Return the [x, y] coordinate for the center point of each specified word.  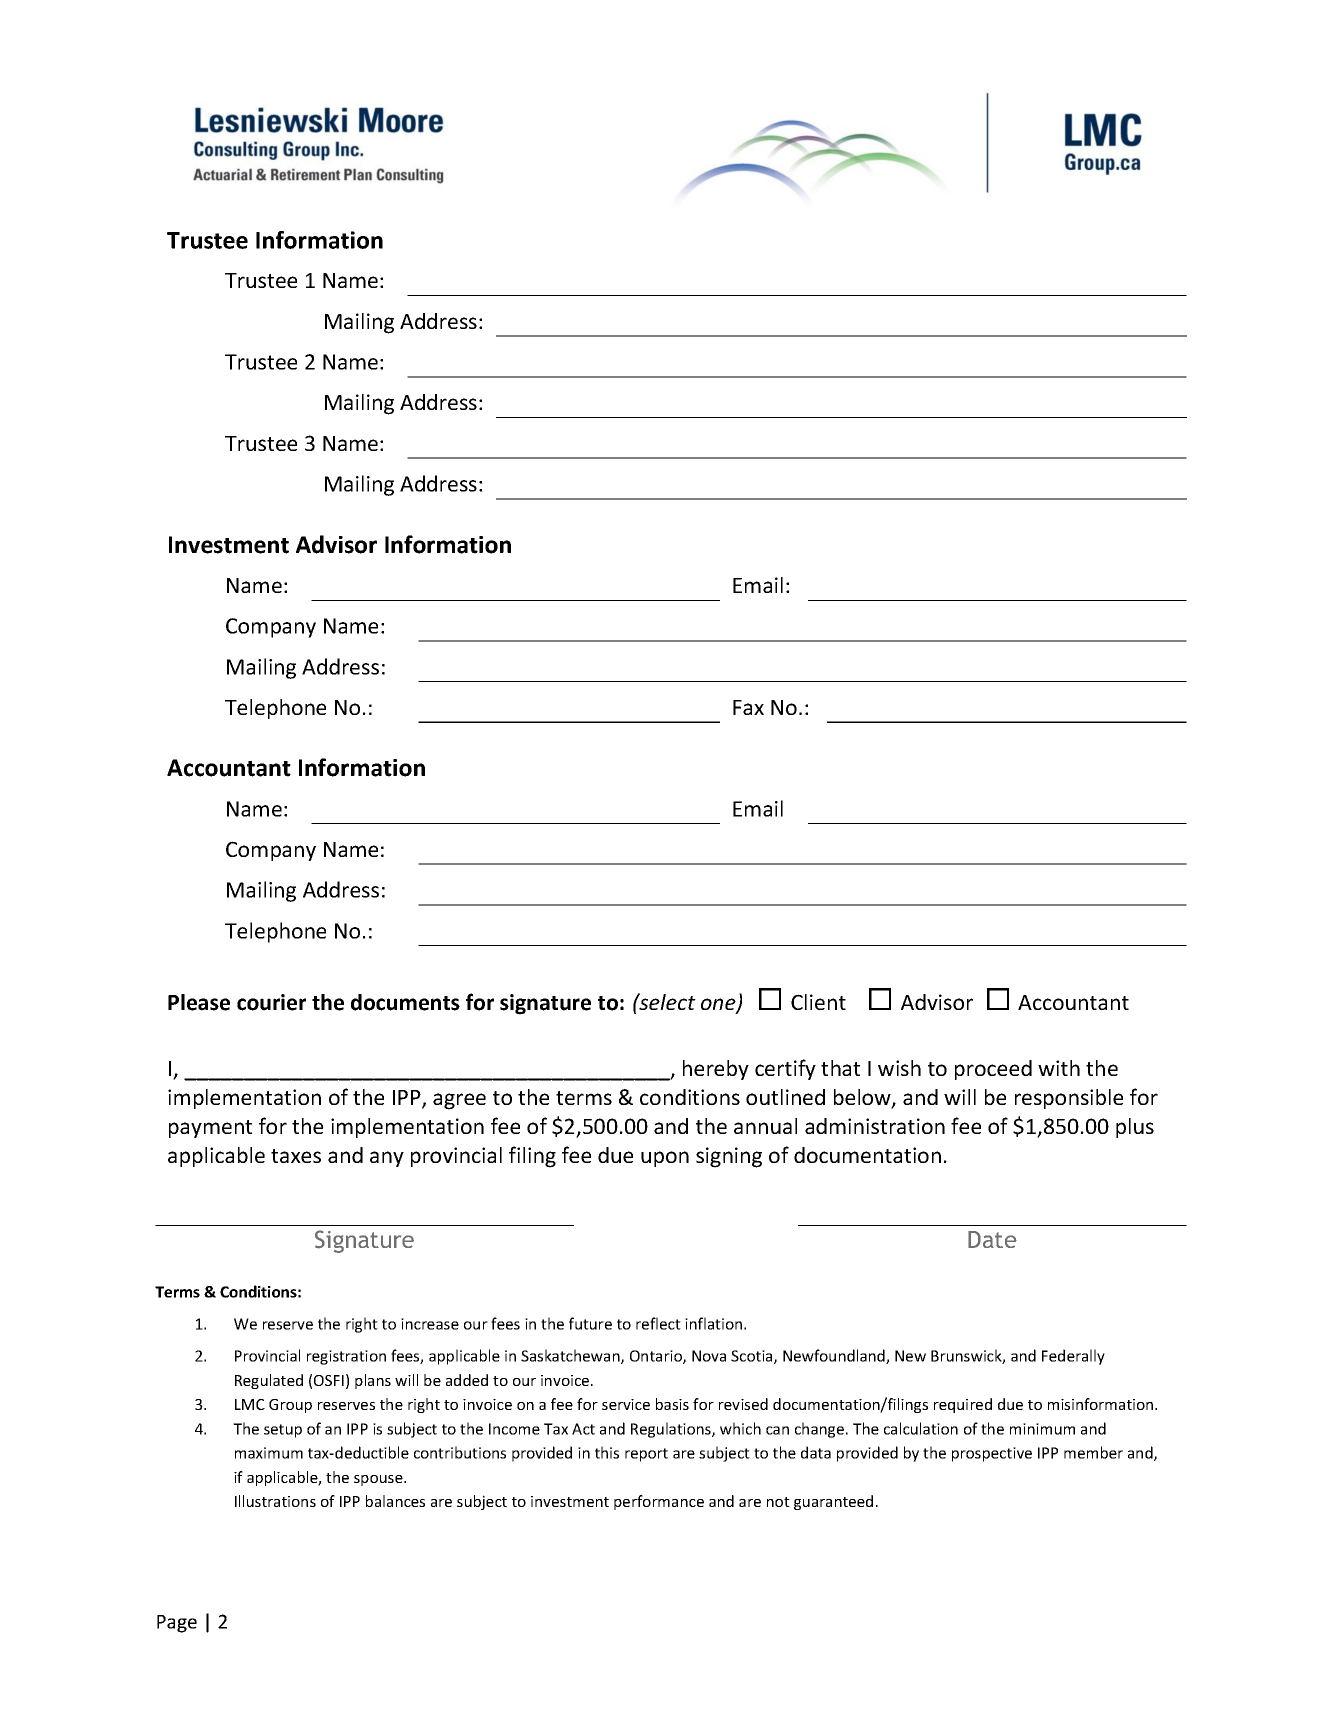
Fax [748, 707]
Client [818, 1002]
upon [665, 1159]
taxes [296, 1156]
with [1059, 1068]
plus [1135, 1128]
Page [177, 1624]
